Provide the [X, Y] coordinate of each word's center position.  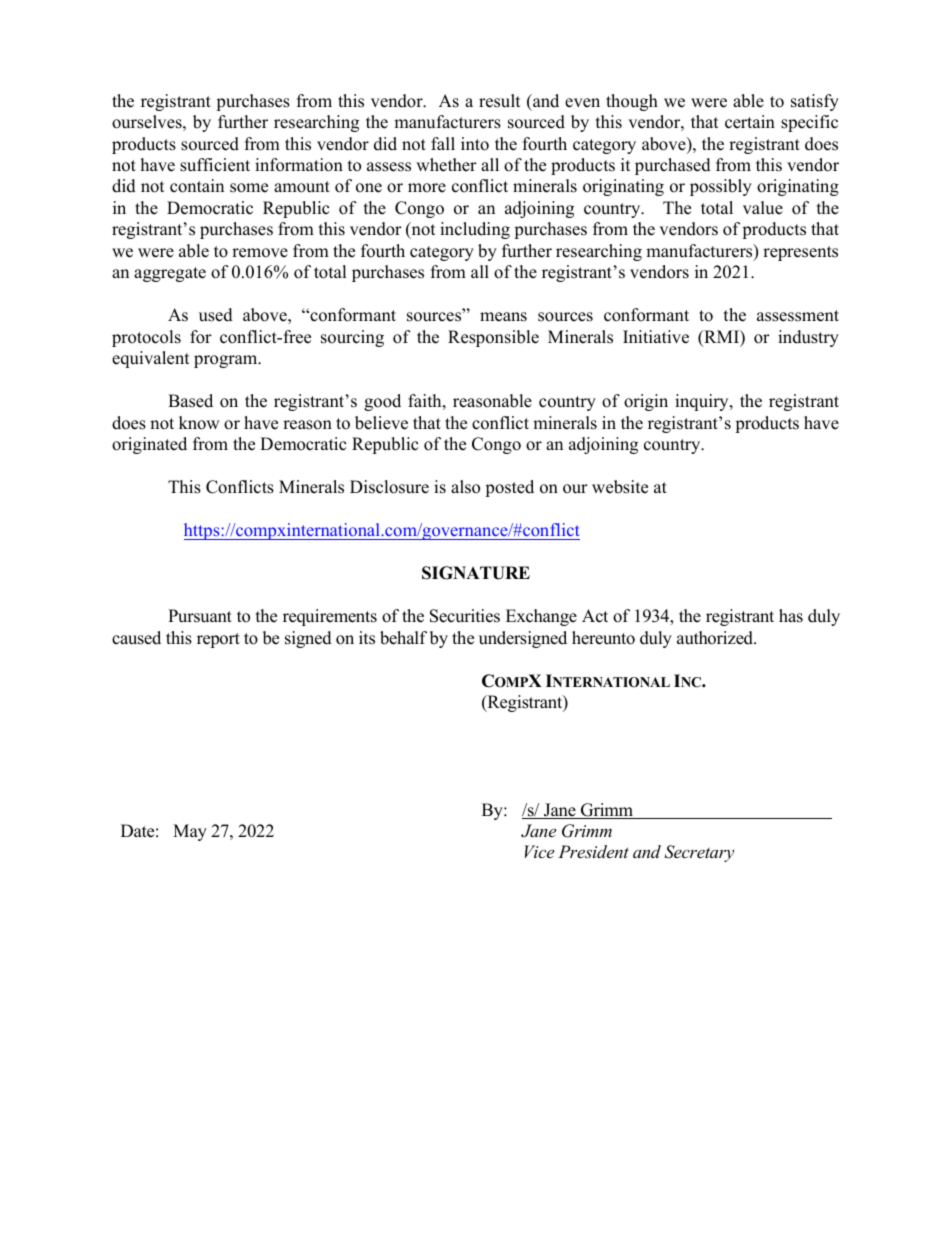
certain [750, 122]
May [190, 832]
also [465, 487]
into [475, 144]
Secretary [699, 853]
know [199, 423]
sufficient [215, 165]
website [620, 487]
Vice [539, 851]
